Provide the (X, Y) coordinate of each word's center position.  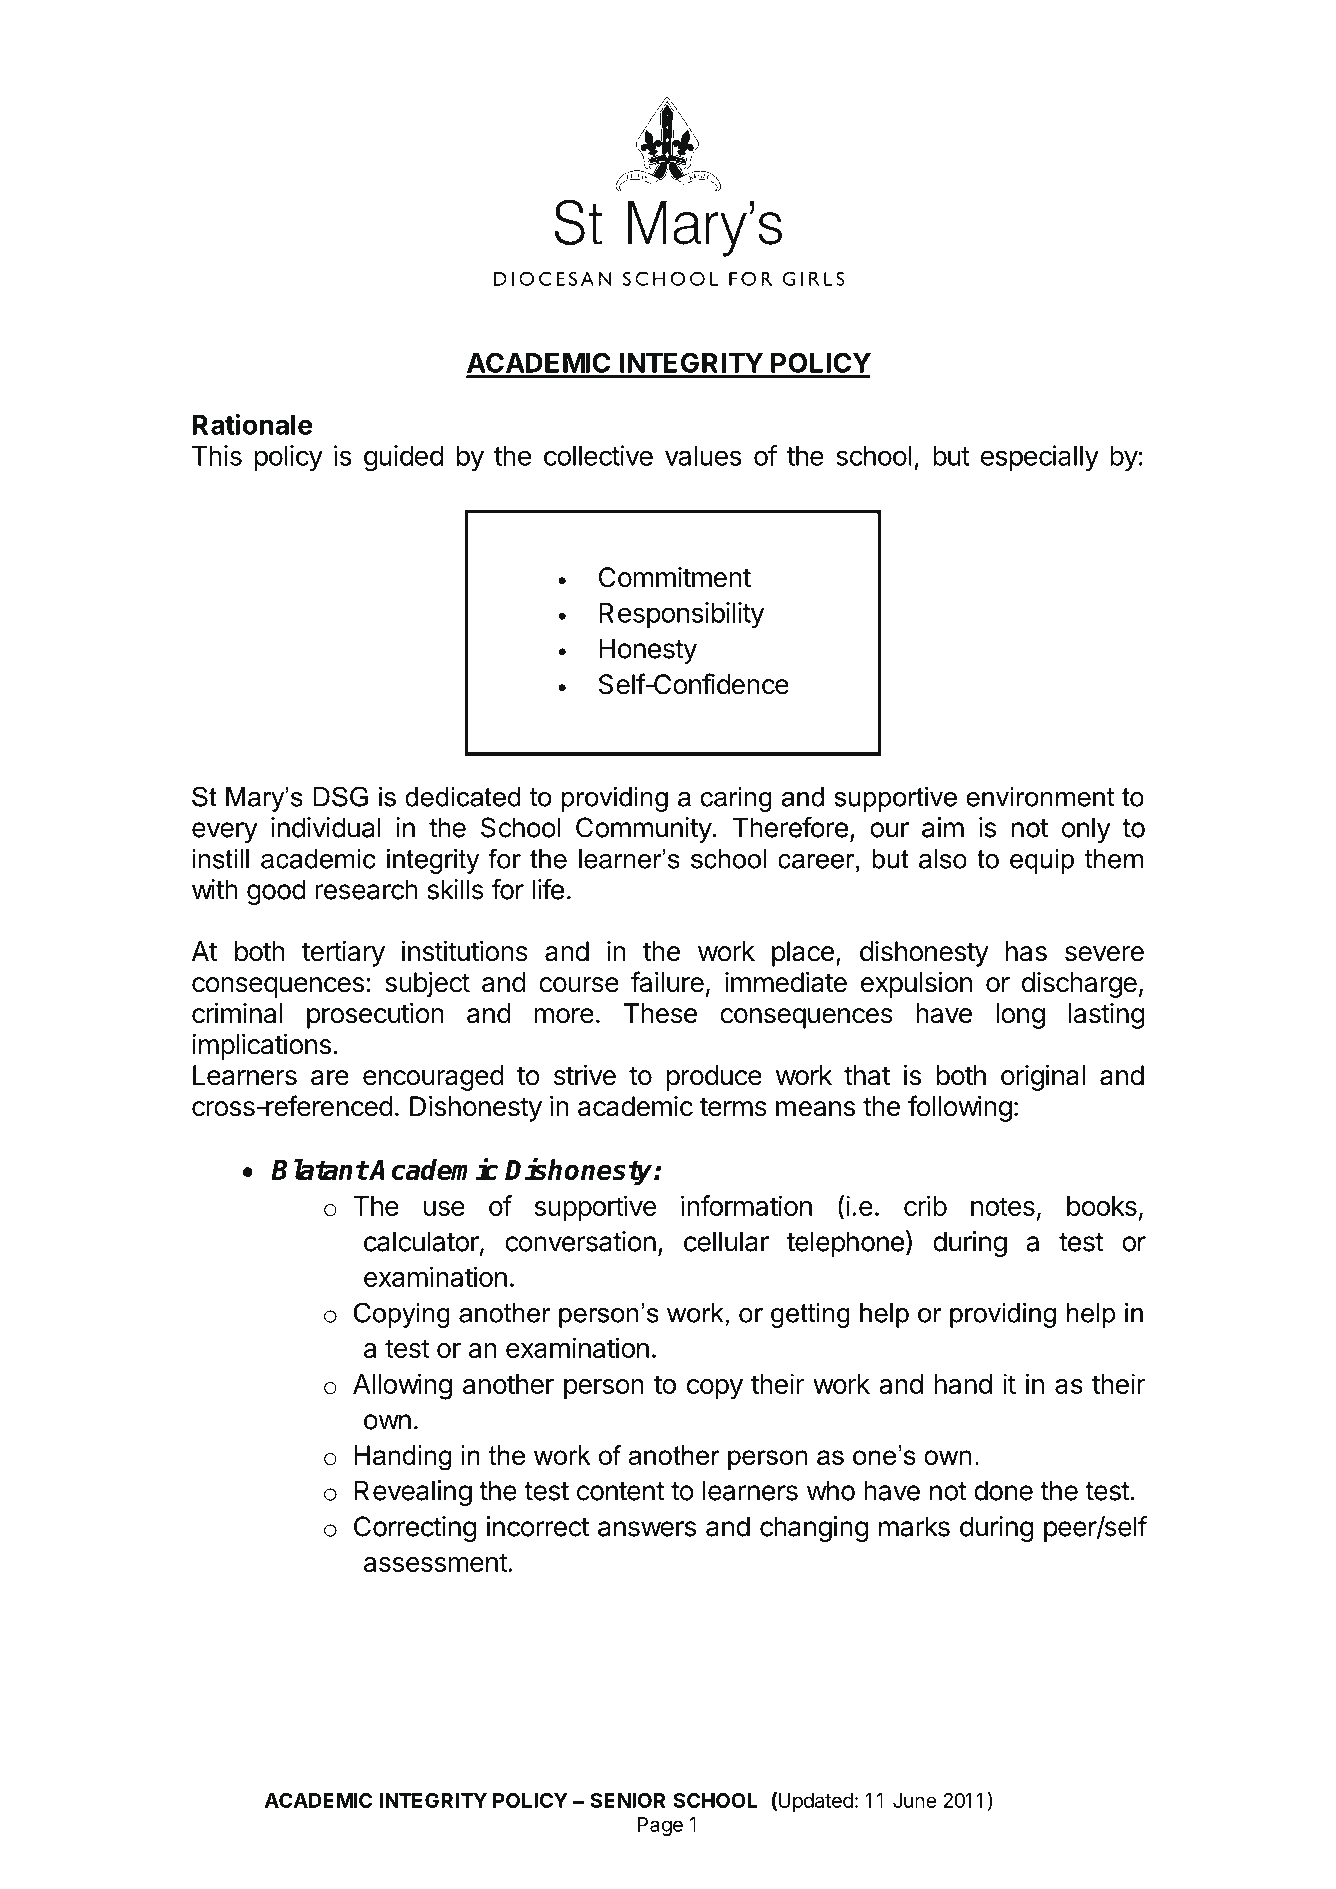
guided (403, 458)
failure (667, 982)
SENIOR (627, 1800)
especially (1040, 458)
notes (1003, 1206)
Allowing (402, 1386)
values (703, 456)
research (366, 889)
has (1026, 951)
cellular (726, 1241)
